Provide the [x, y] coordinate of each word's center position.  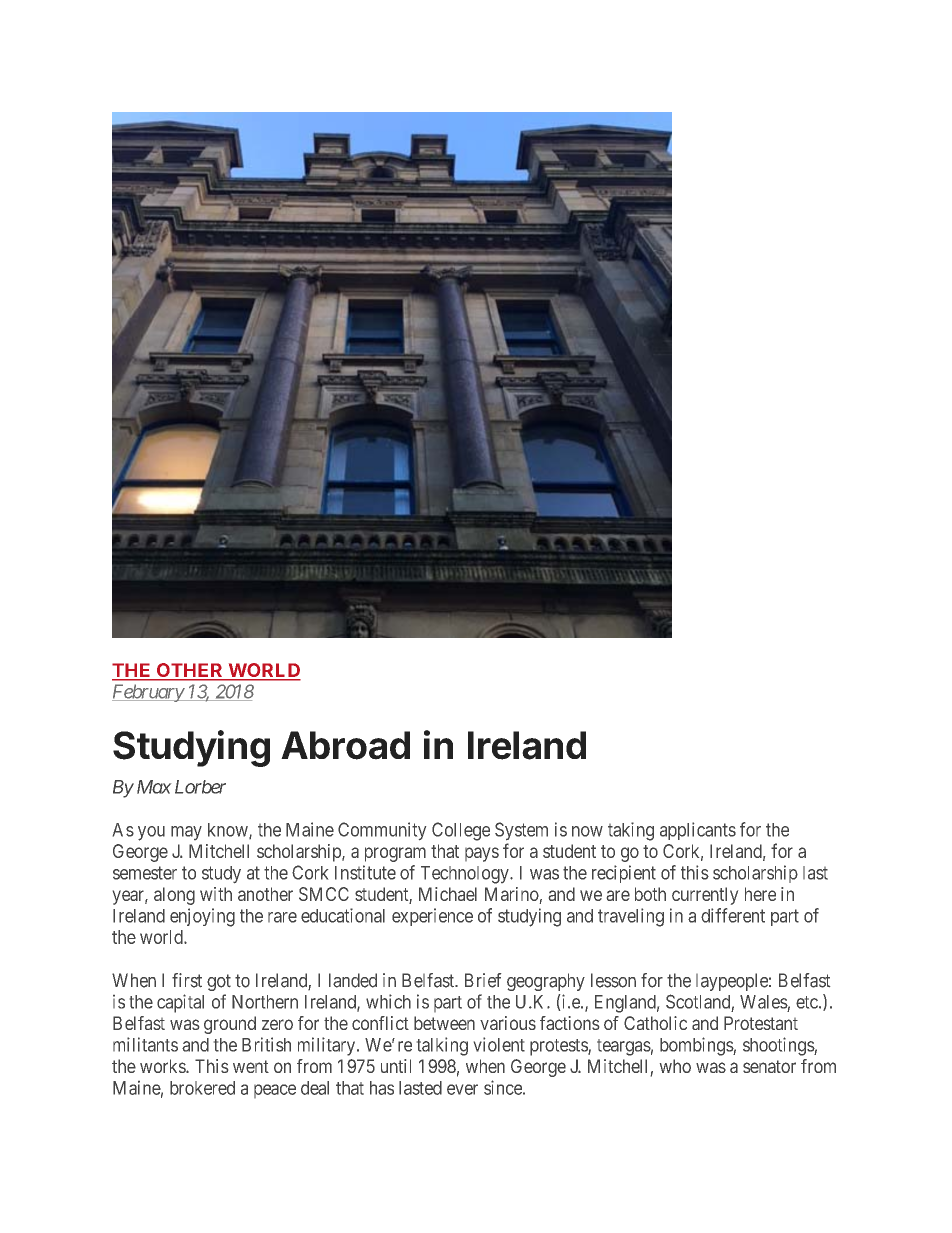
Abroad [345, 745]
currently [705, 896]
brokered [202, 1088]
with [216, 894]
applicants [698, 831]
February [148, 693]
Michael [448, 894]
